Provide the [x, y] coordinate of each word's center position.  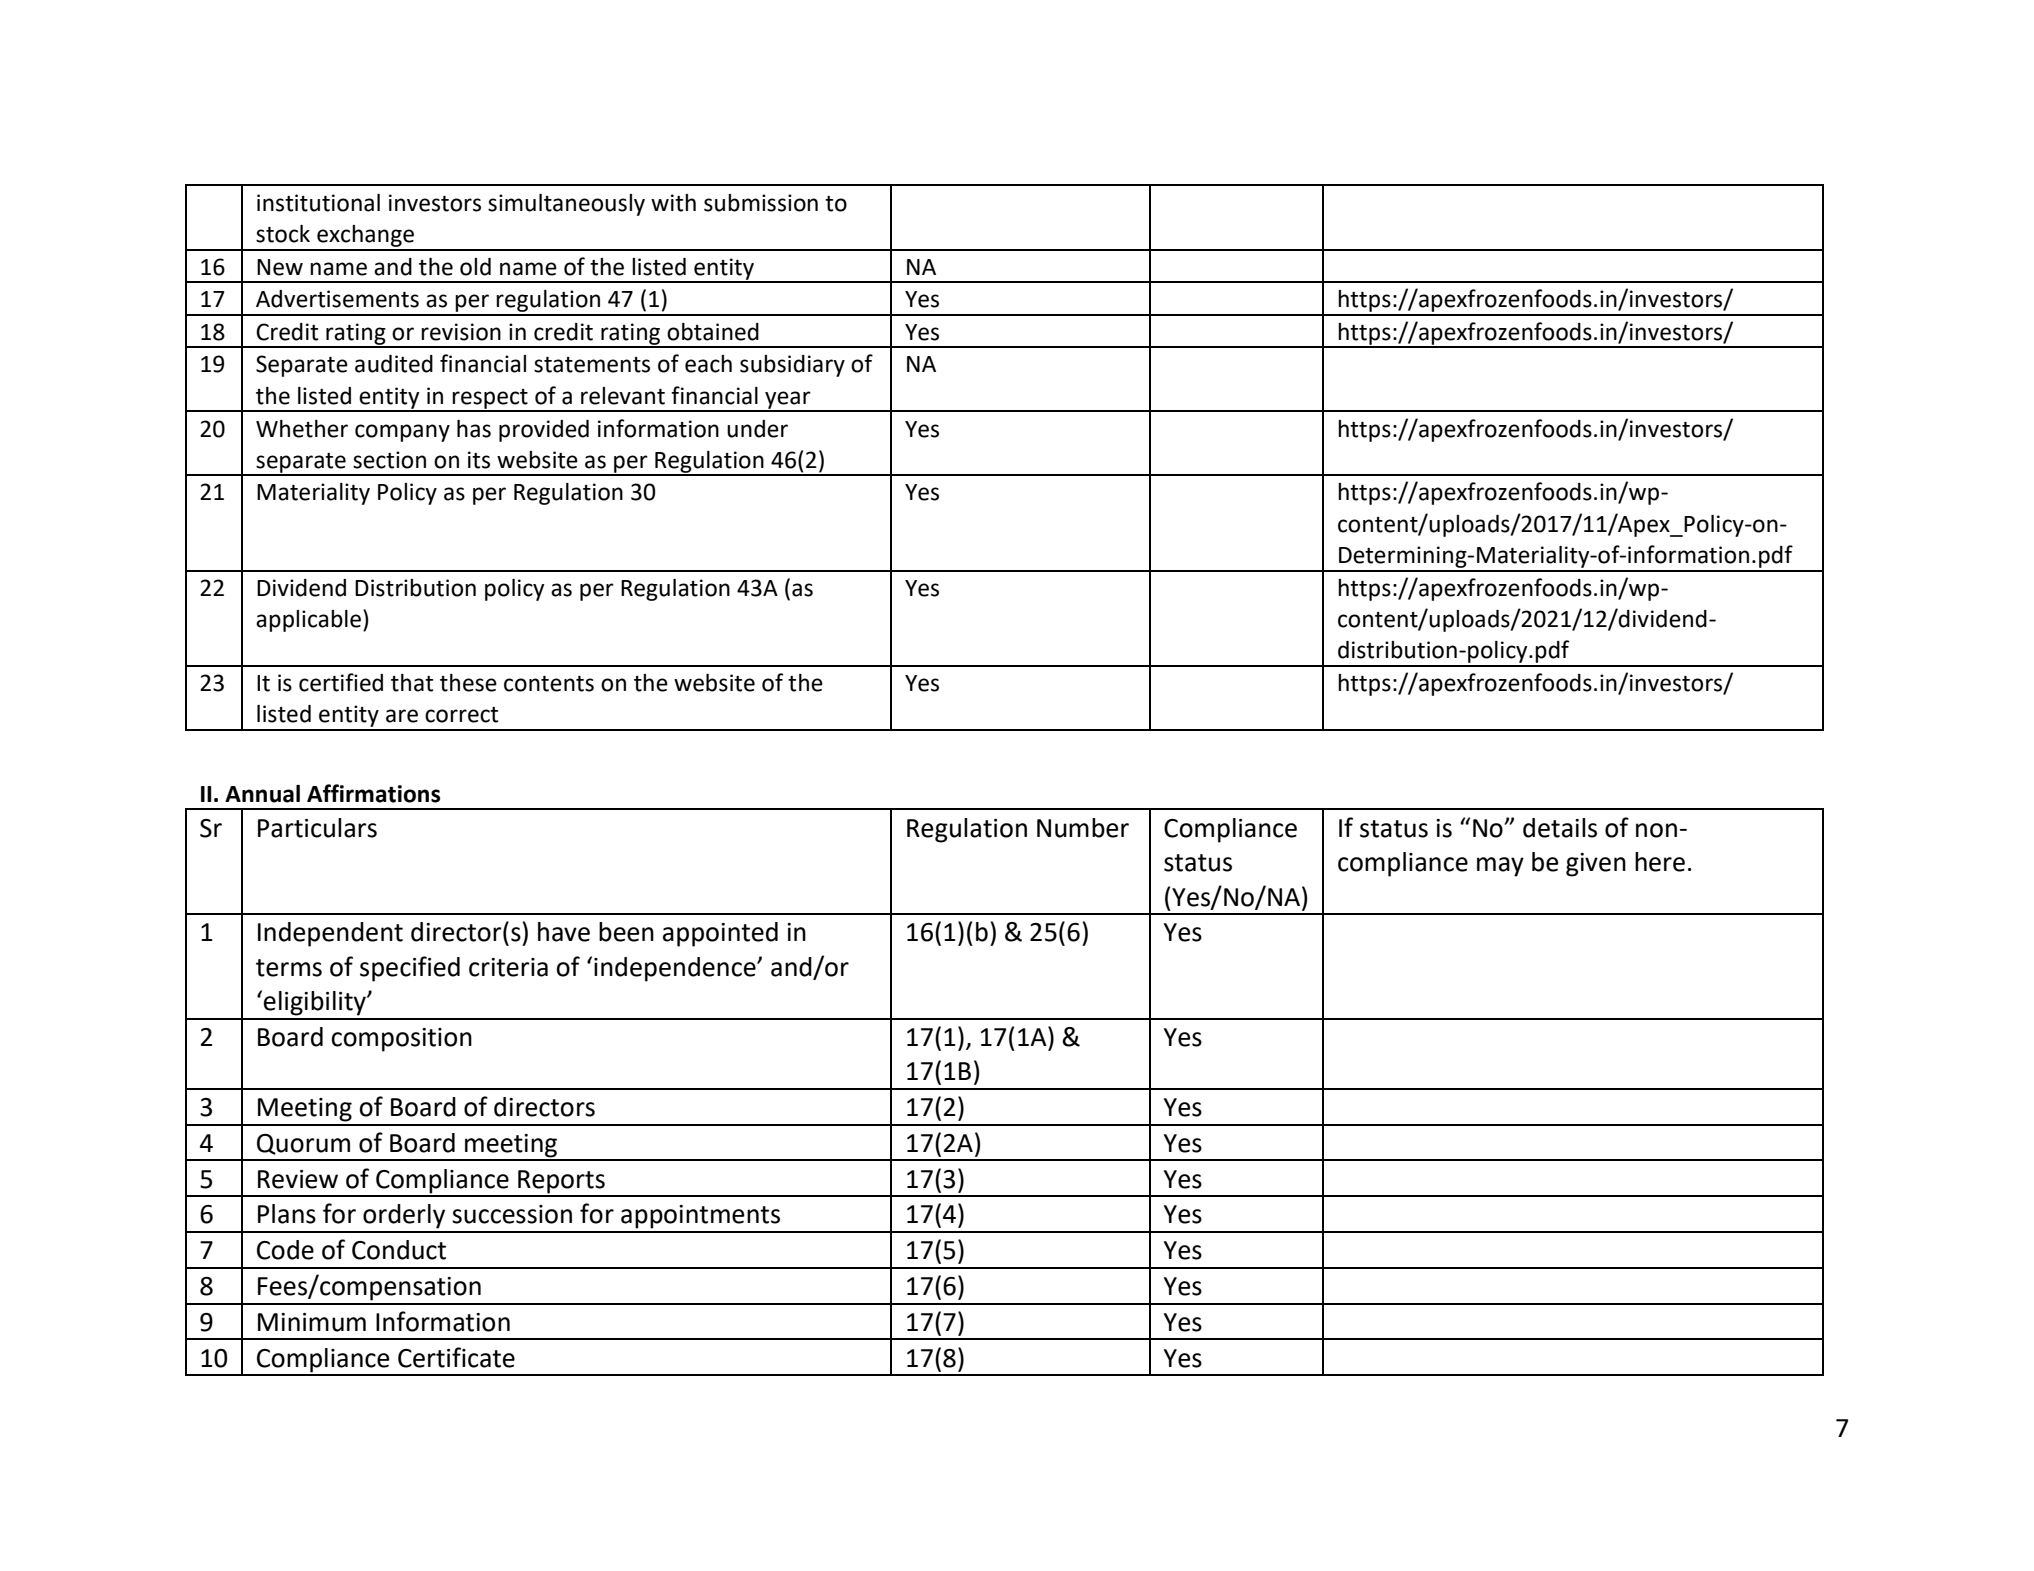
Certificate [456, 1357]
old [475, 267]
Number [1083, 828]
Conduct [399, 1250]
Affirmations [374, 793]
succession [512, 1214]
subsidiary [792, 366]
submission [761, 203]
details [1560, 828]
